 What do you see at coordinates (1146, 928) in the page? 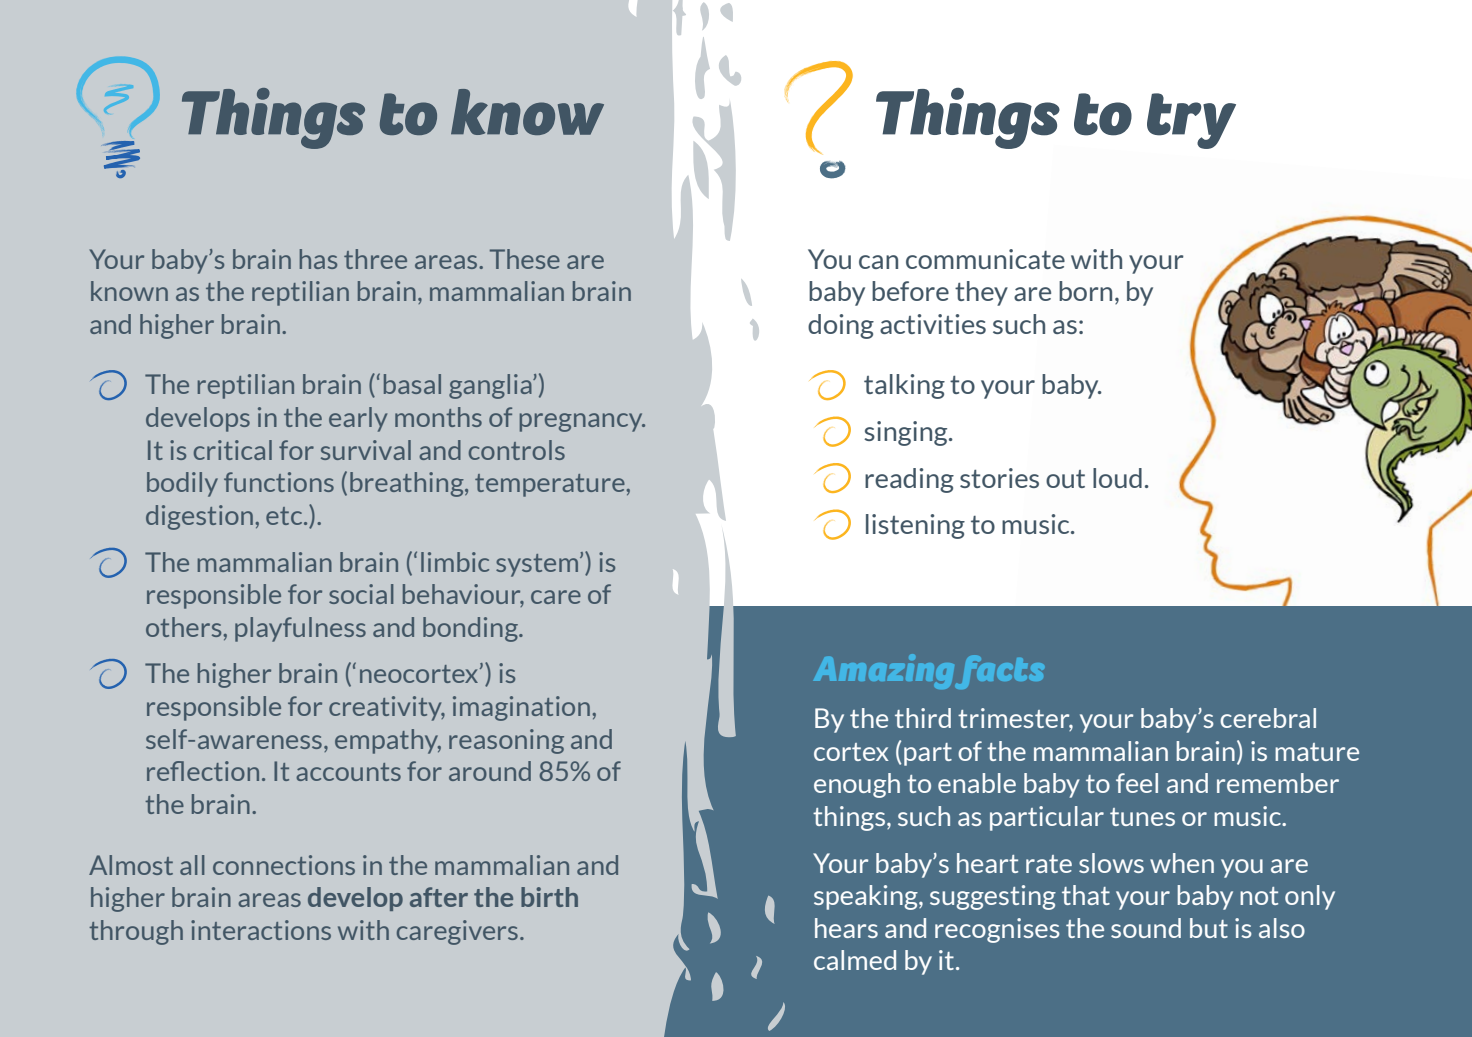
I see `sound` at bounding box center [1146, 928].
